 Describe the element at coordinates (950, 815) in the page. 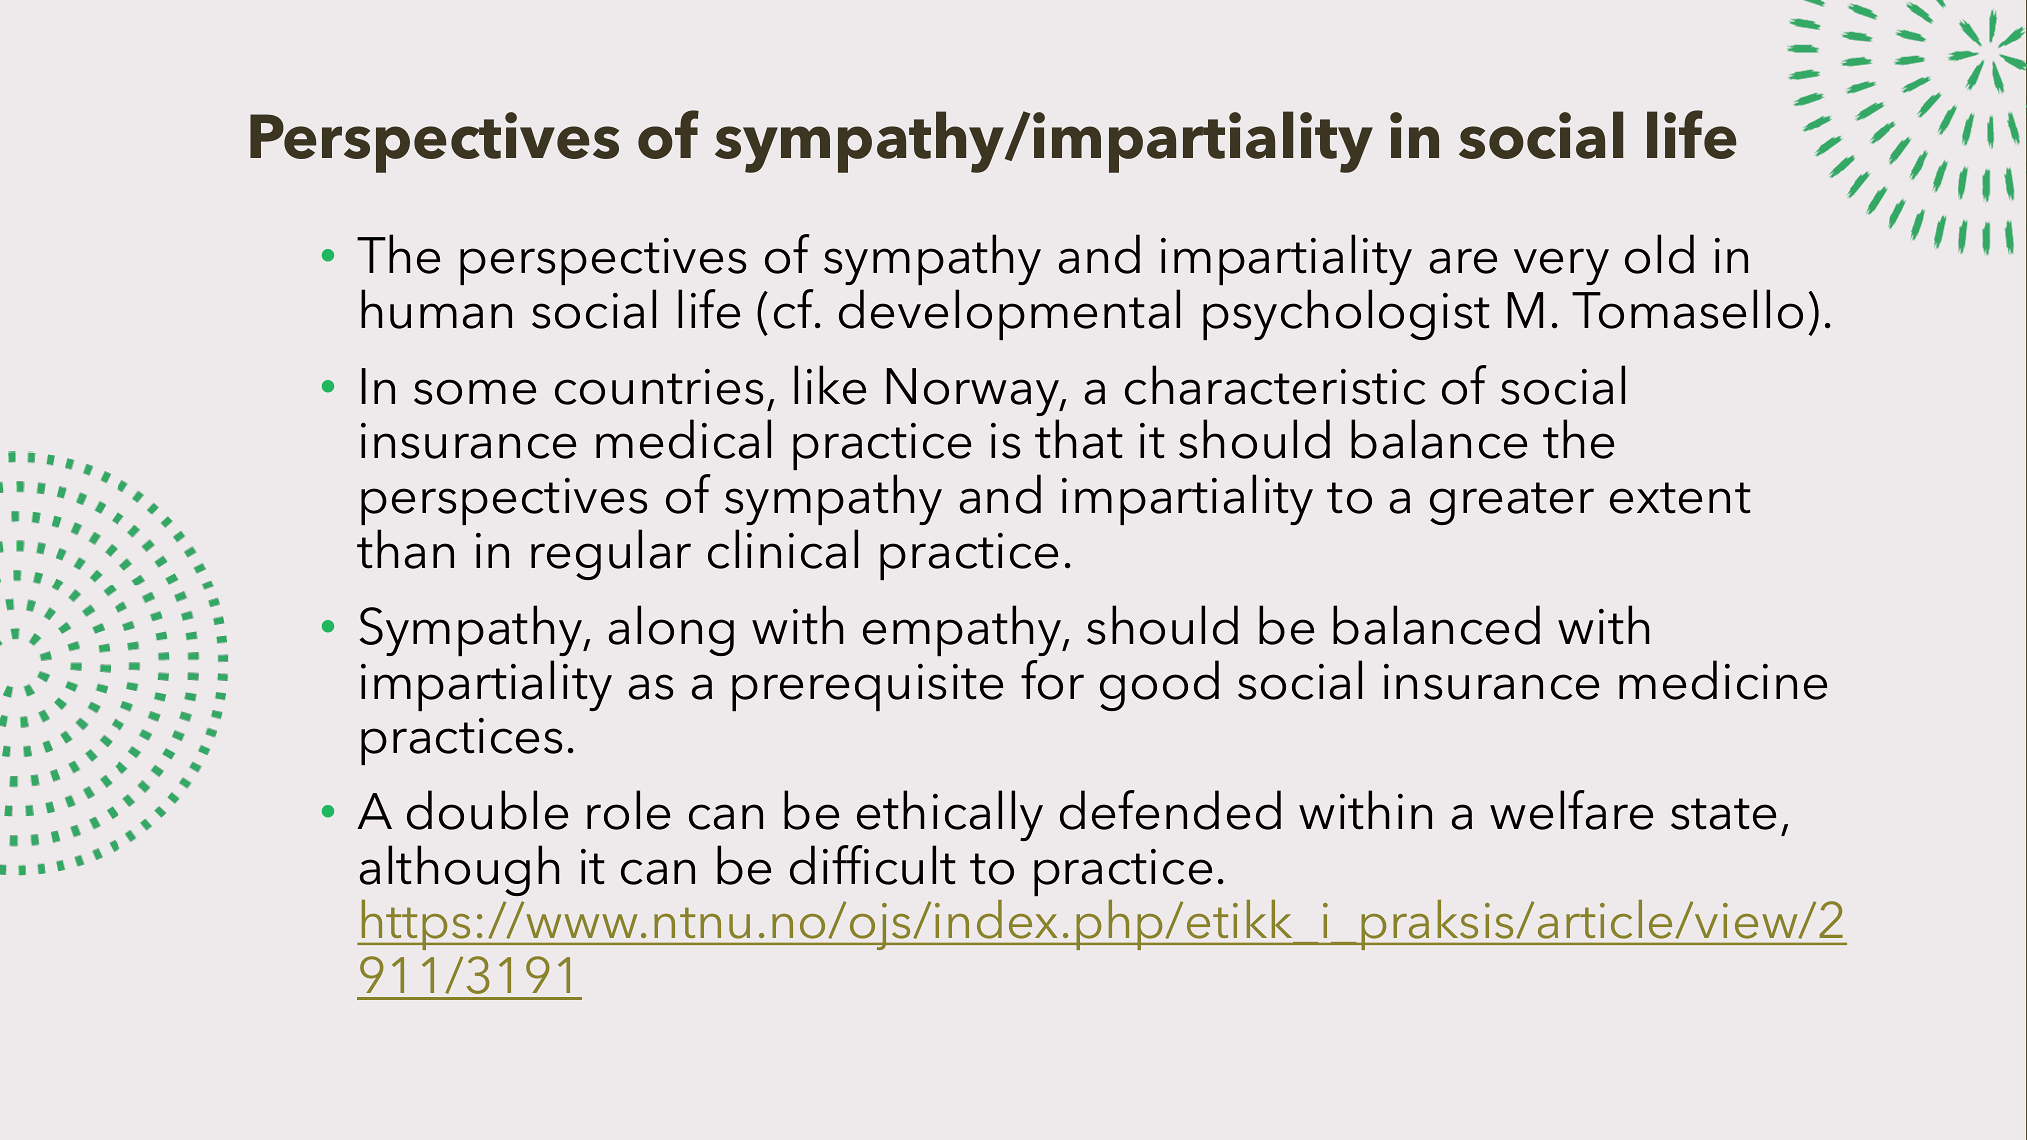

I see `ethically` at that location.
